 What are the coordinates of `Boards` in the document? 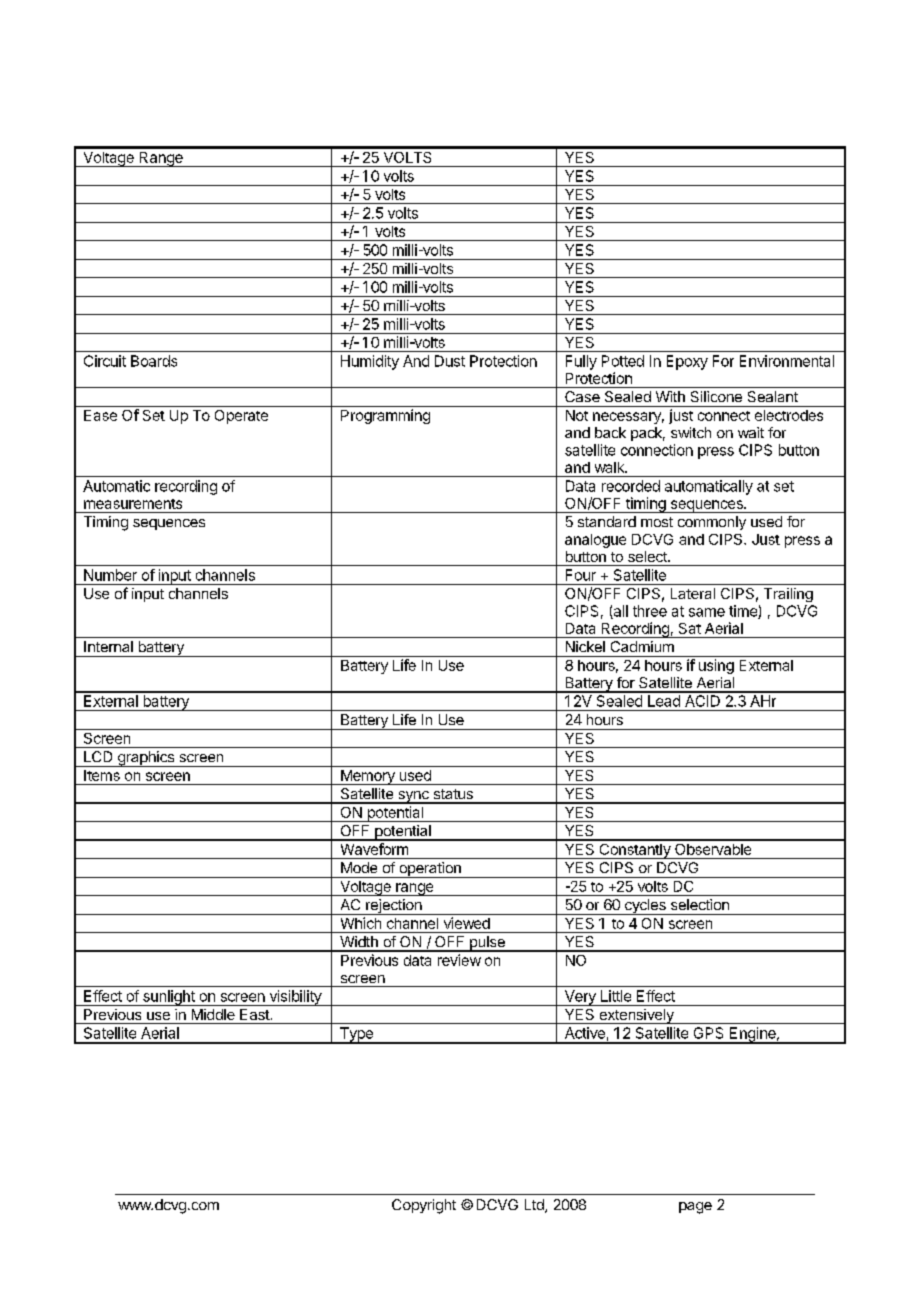 It's located at (154, 361).
